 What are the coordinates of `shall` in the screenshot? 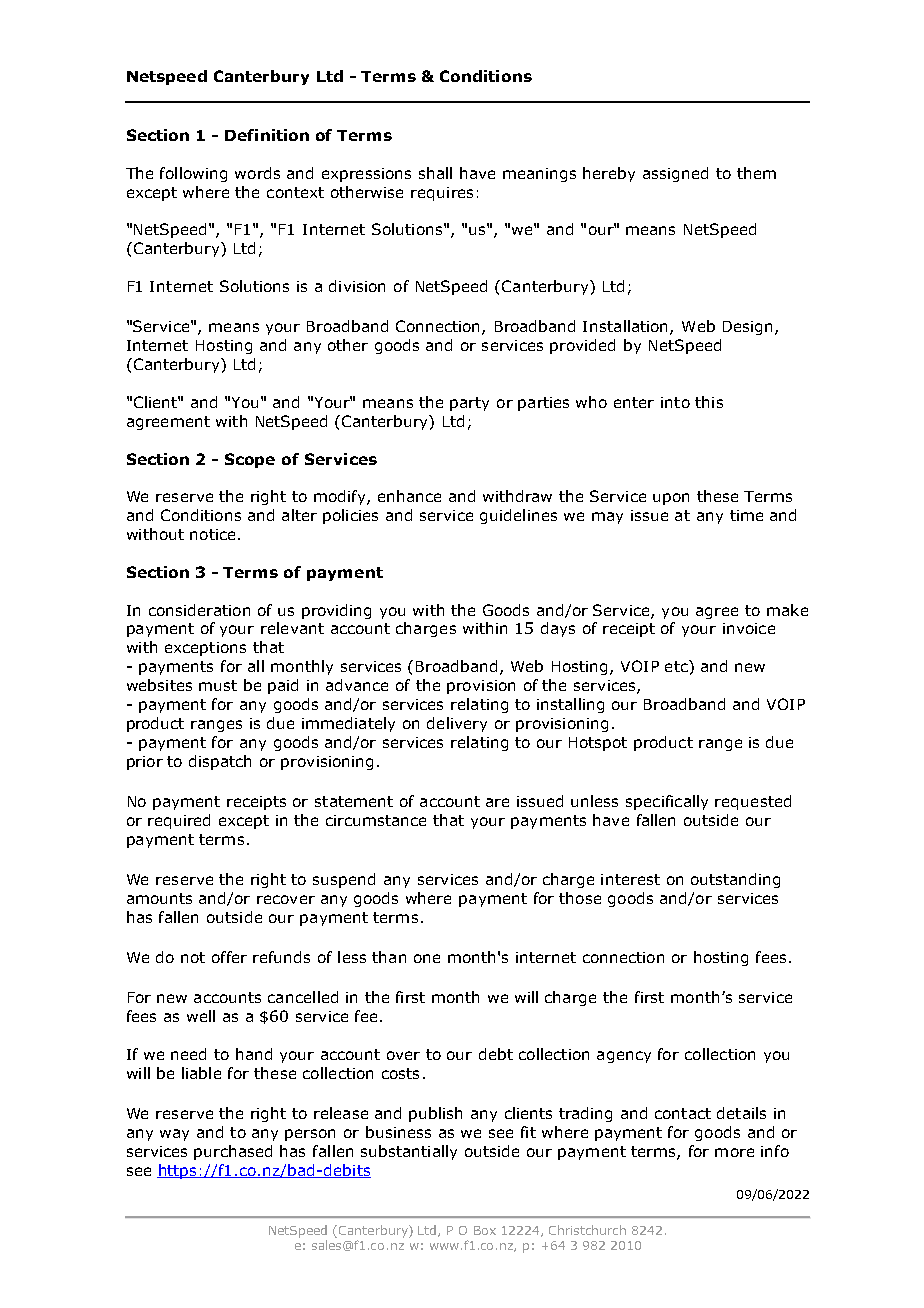 It's located at (435, 173).
